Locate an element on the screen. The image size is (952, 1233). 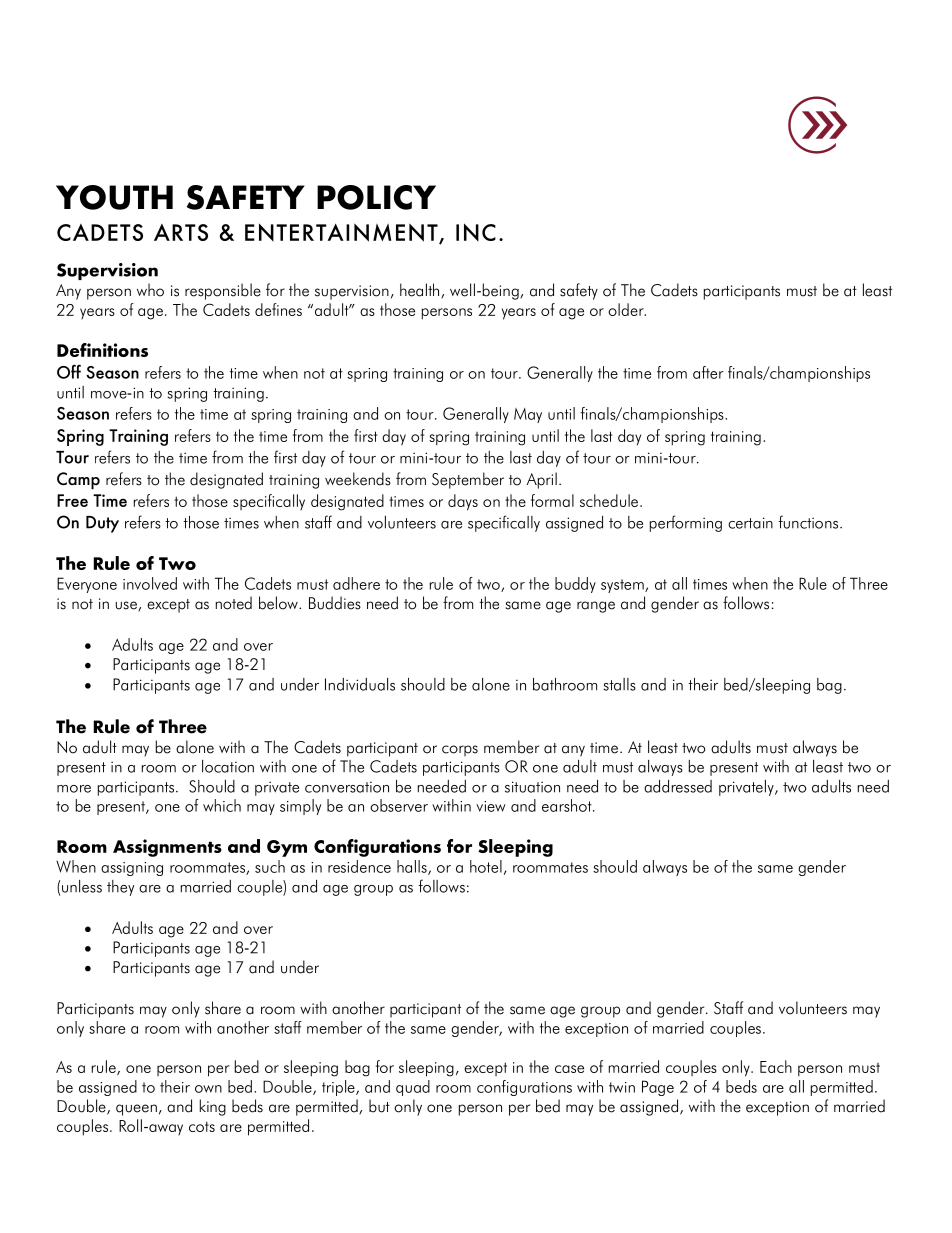
after is located at coordinates (708, 372).
